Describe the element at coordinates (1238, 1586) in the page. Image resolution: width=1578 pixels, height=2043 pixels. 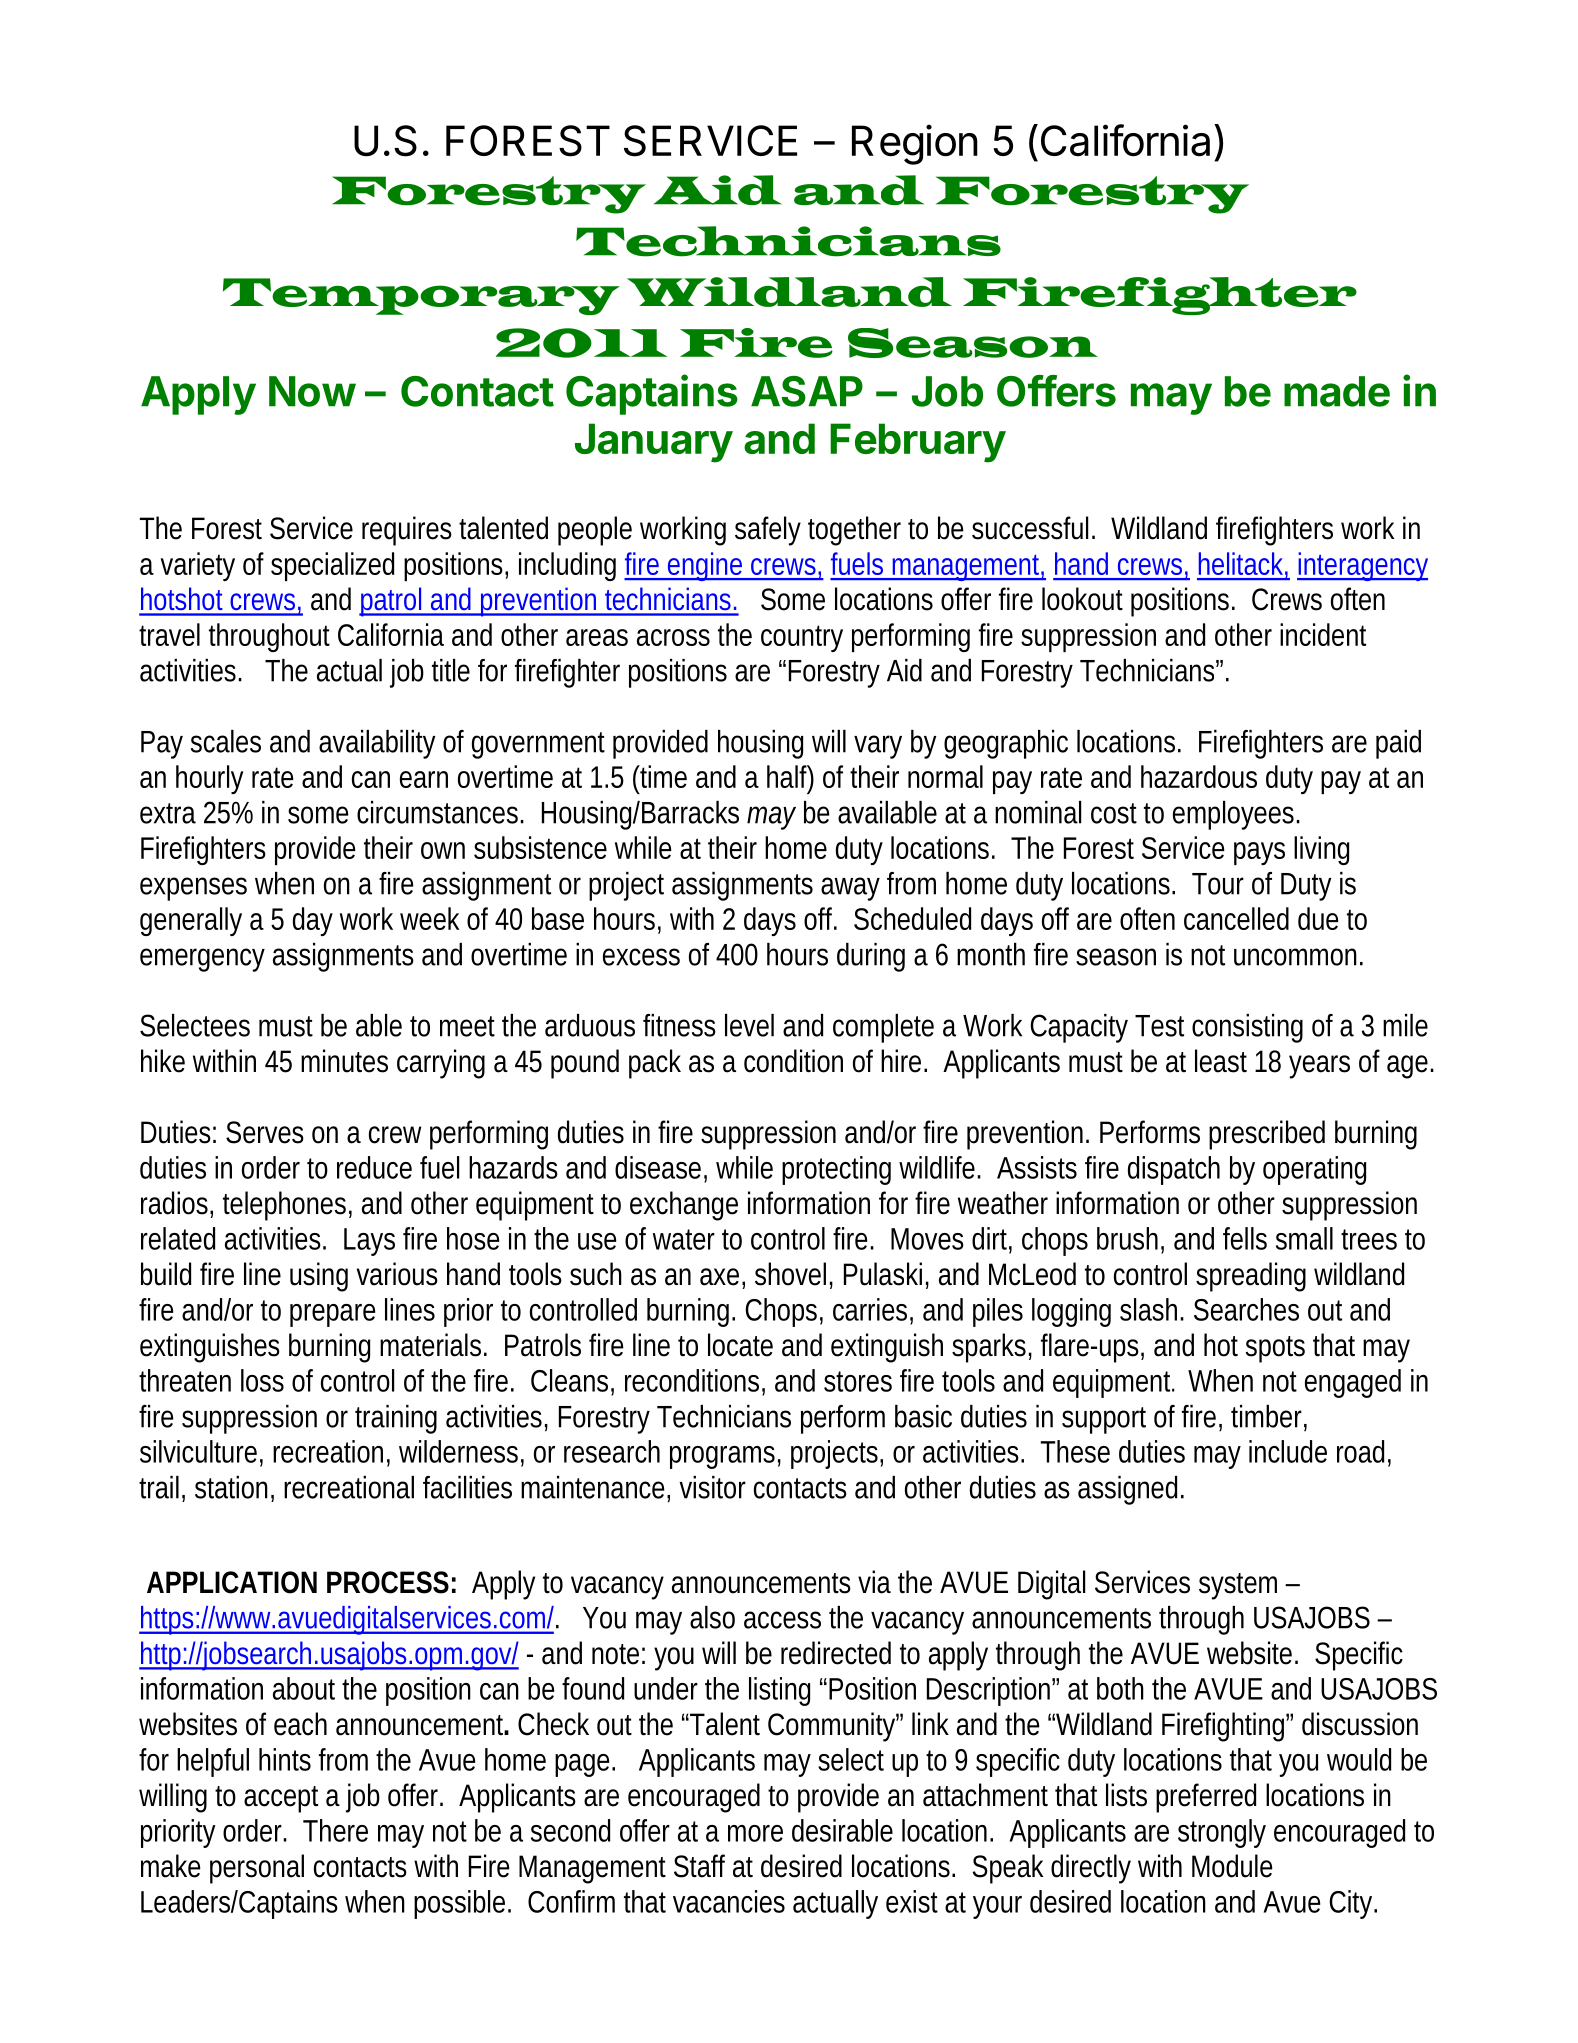
I see `system` at that location.
